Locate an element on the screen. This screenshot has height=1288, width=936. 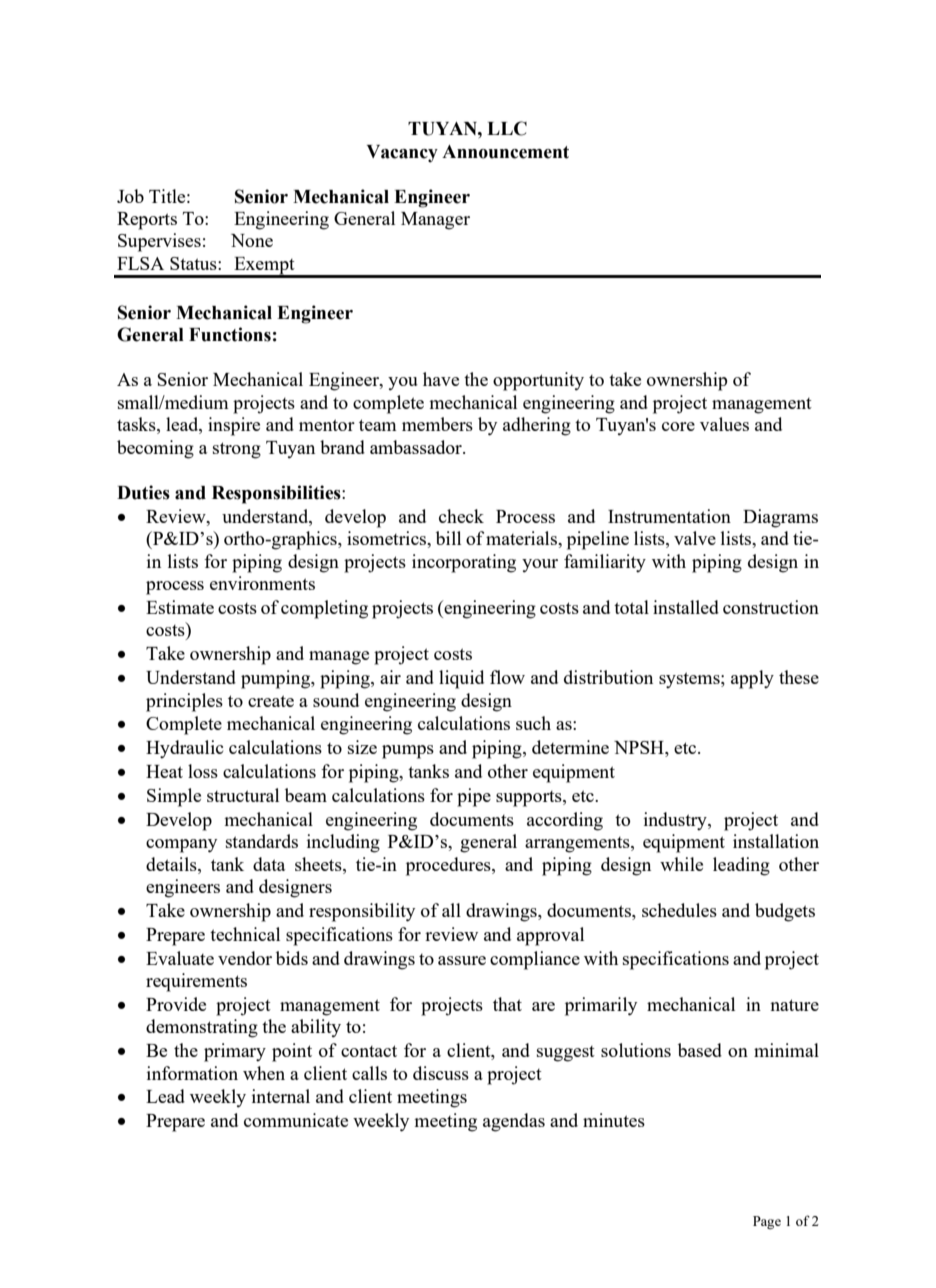
Announcement is located at coordinates (505, 152).
